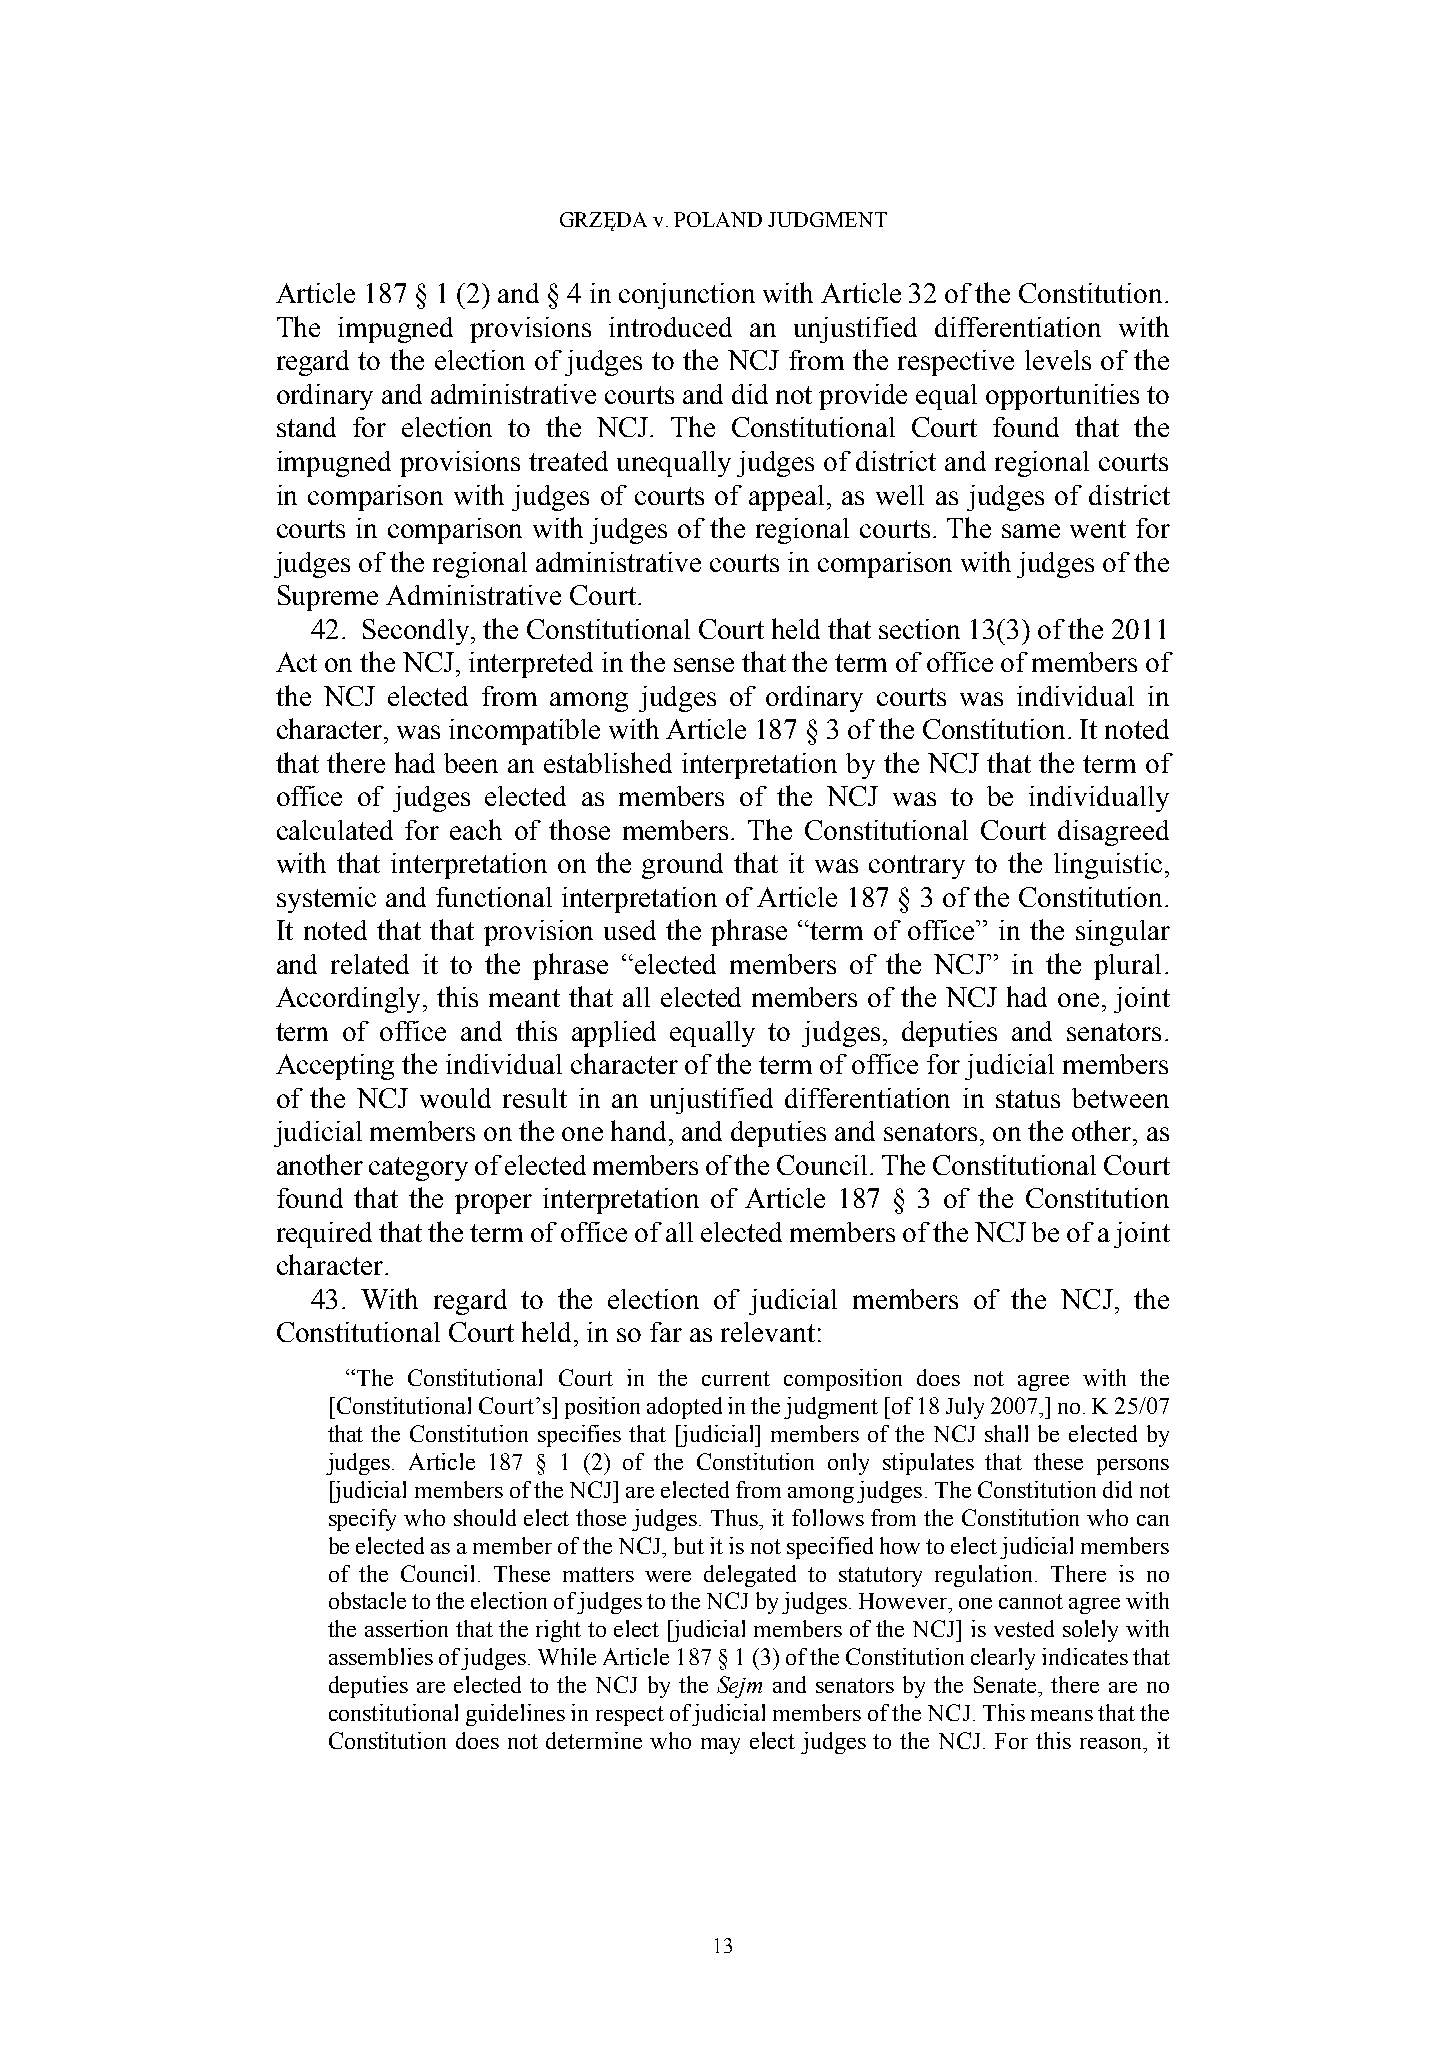  I want to click on stand, so click(306, 427).
